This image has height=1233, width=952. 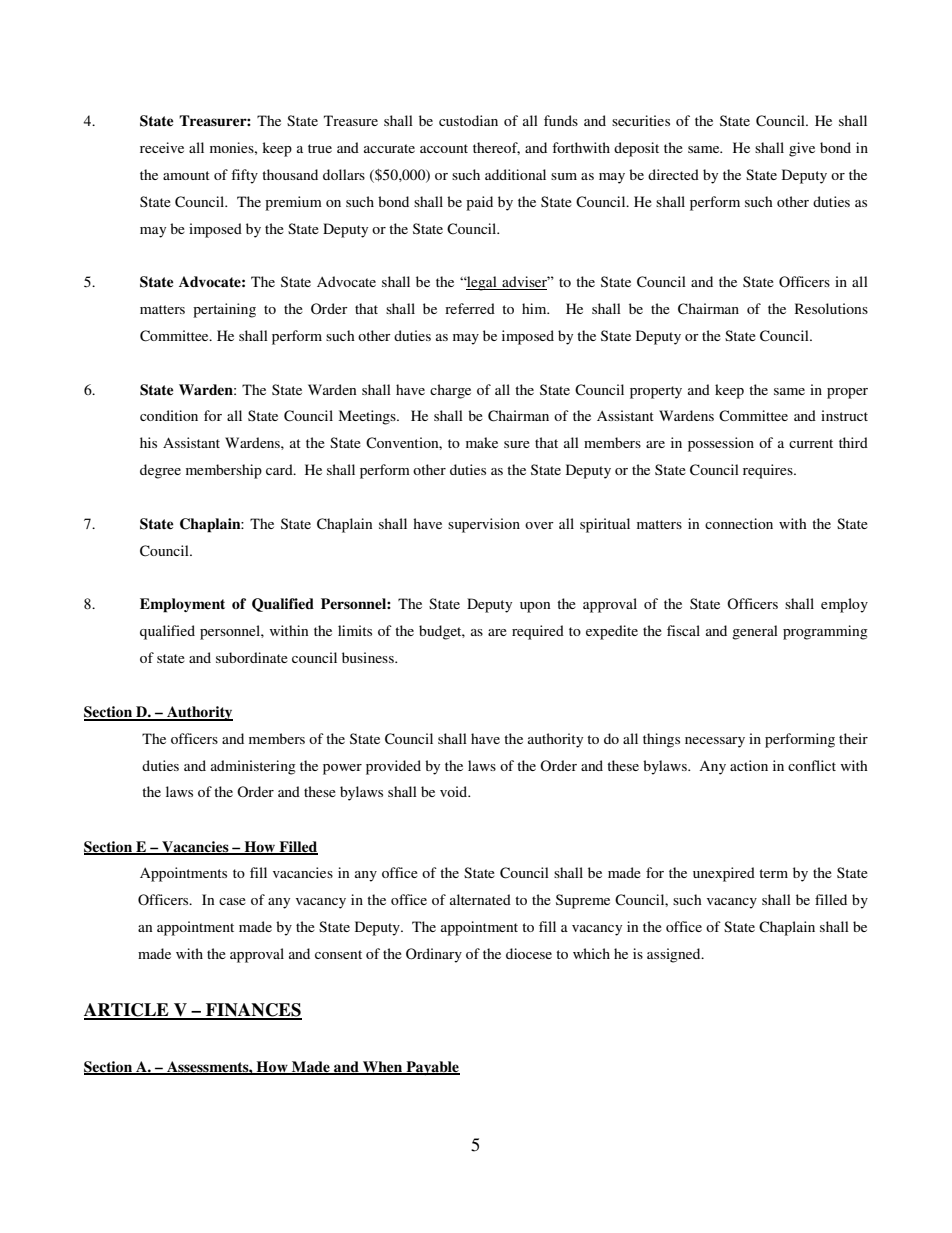 What do you see at coordinates (802, 149) in the image?
I see `give` at bounding box center [802, 149].
